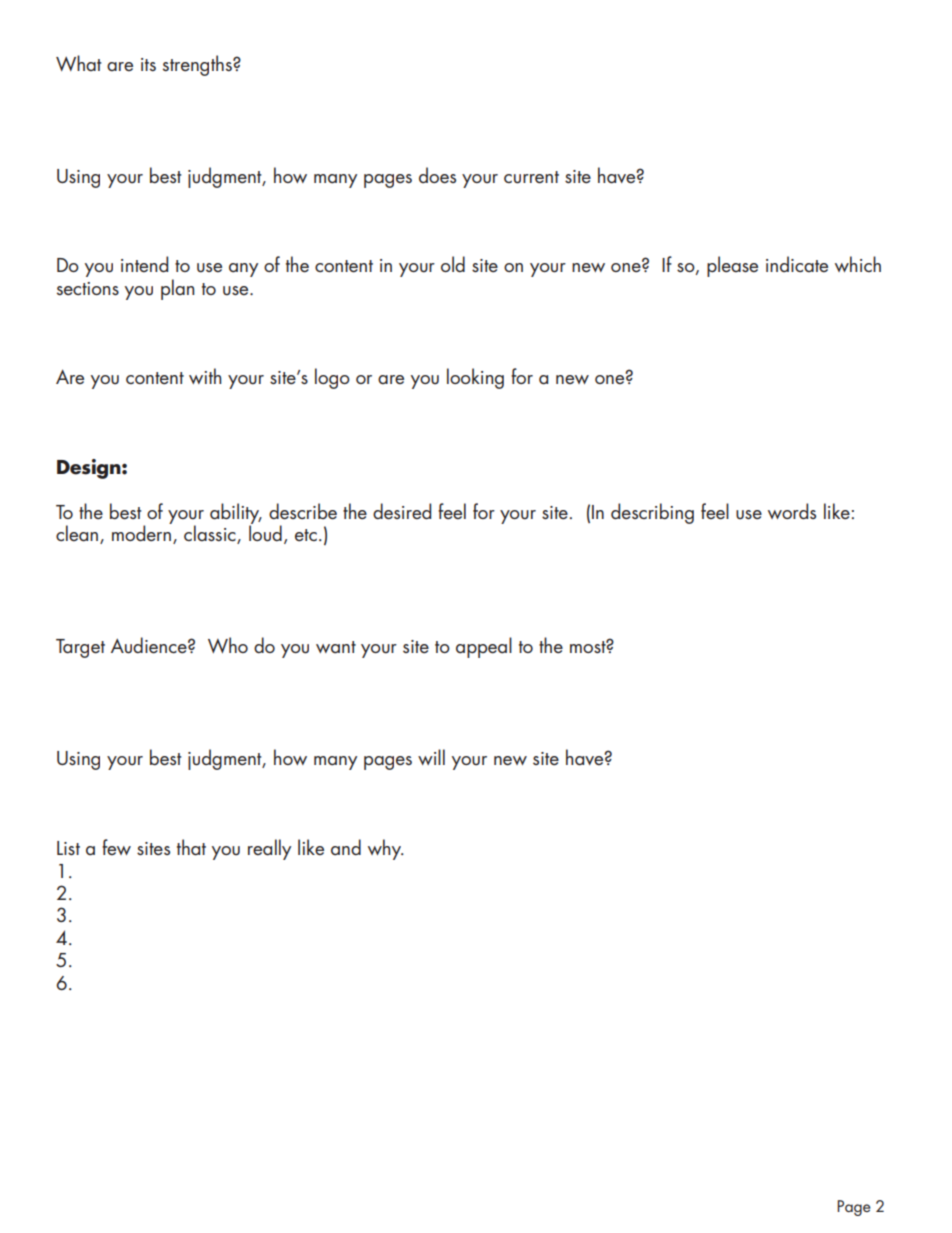  What do you see at coordinates (148, 64) in the screenshot?
I see `its` at bounding box center [148, 64].
